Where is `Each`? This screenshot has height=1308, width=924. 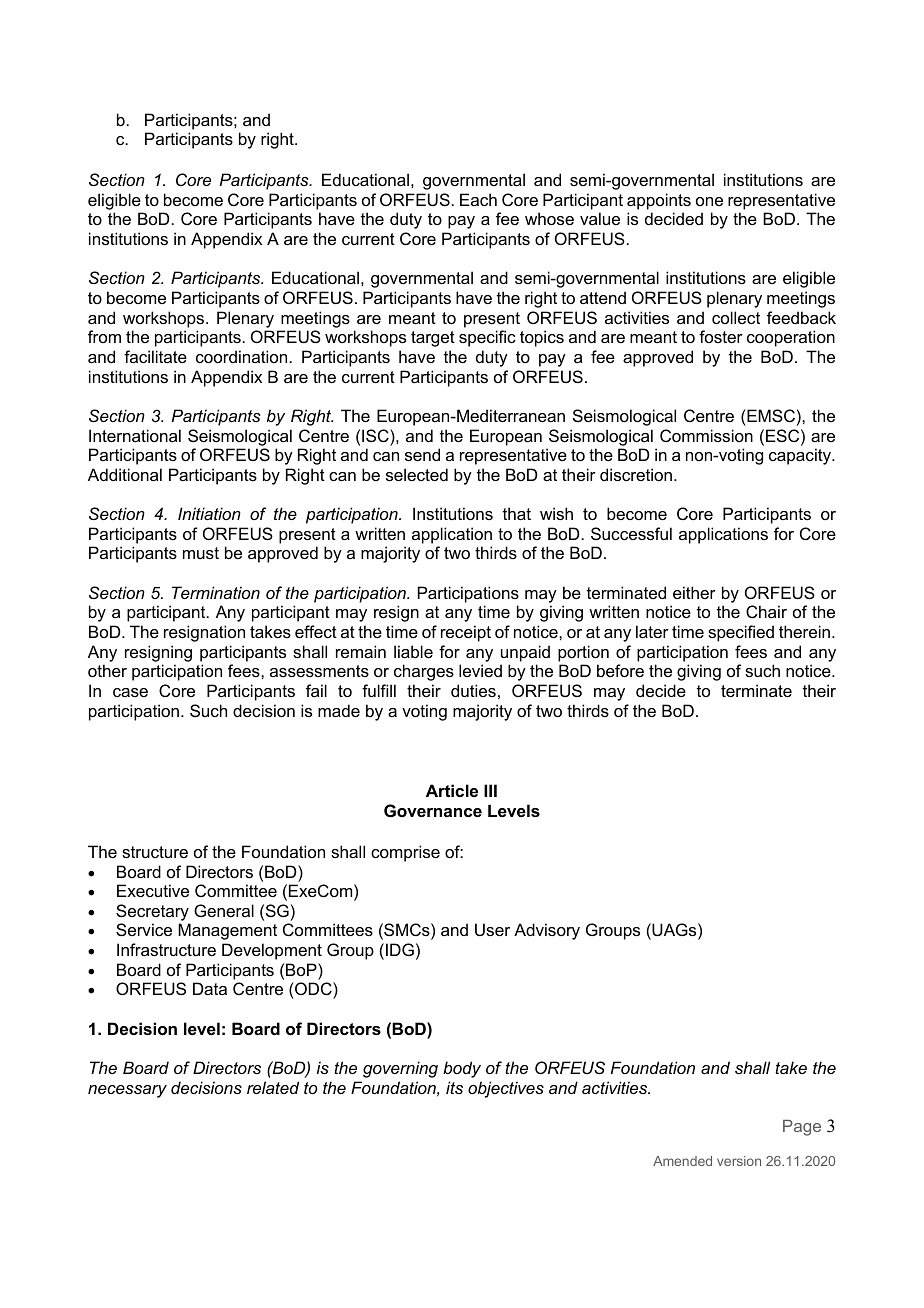
Each is located at coordinates (478, 199).
